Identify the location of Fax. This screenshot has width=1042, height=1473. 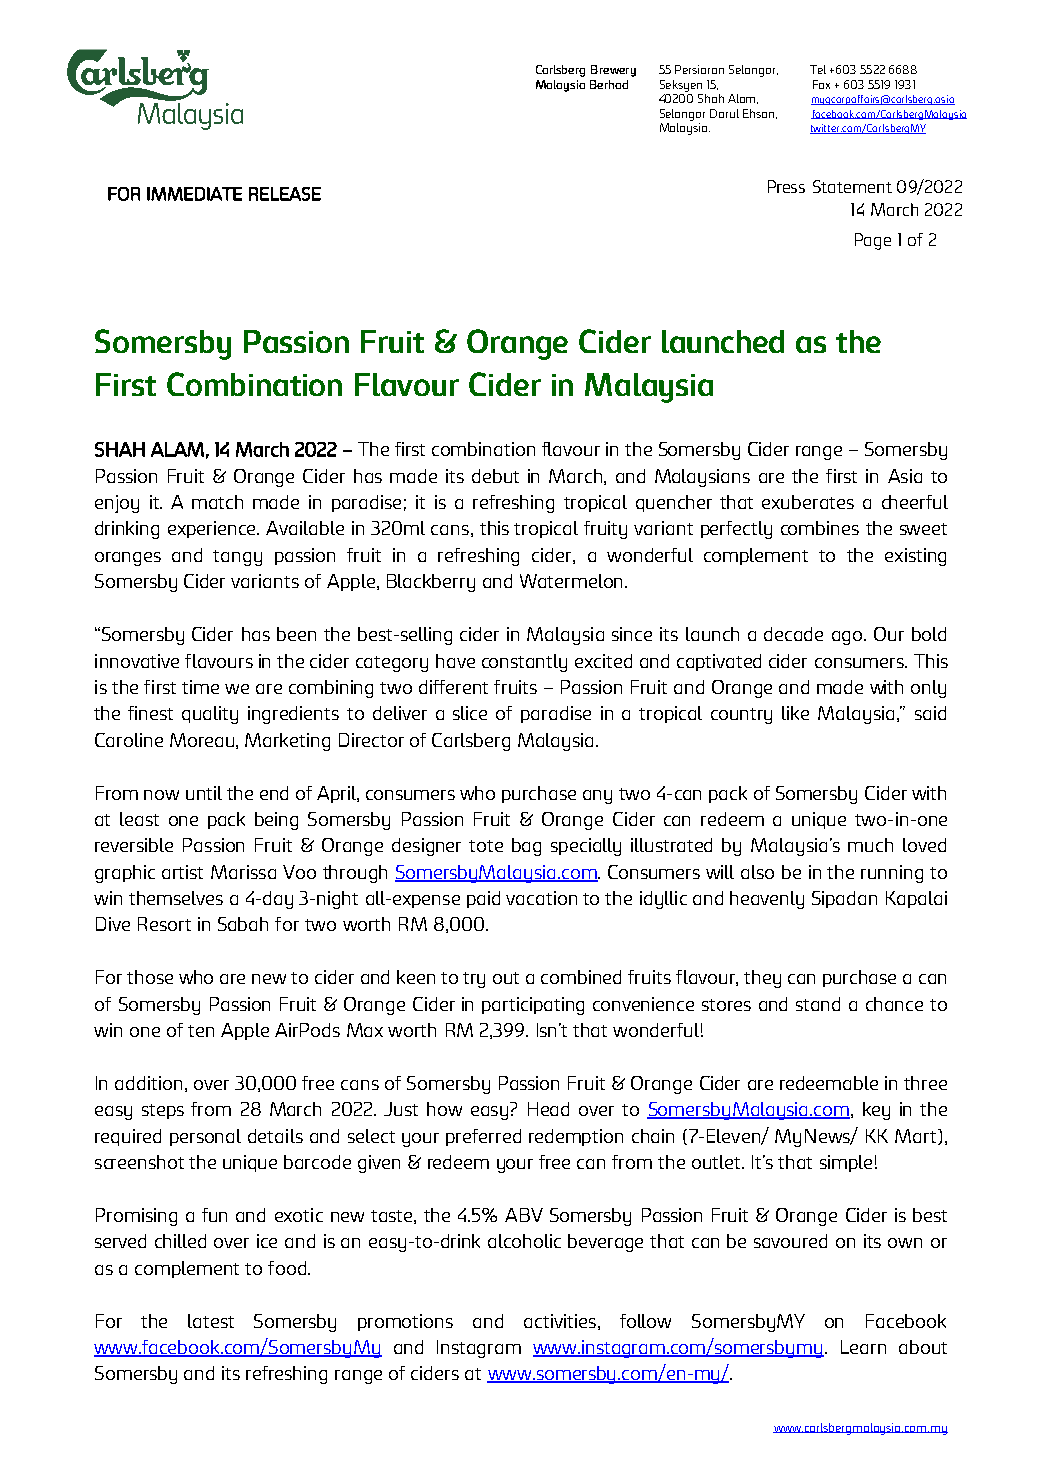
(821, 84).
